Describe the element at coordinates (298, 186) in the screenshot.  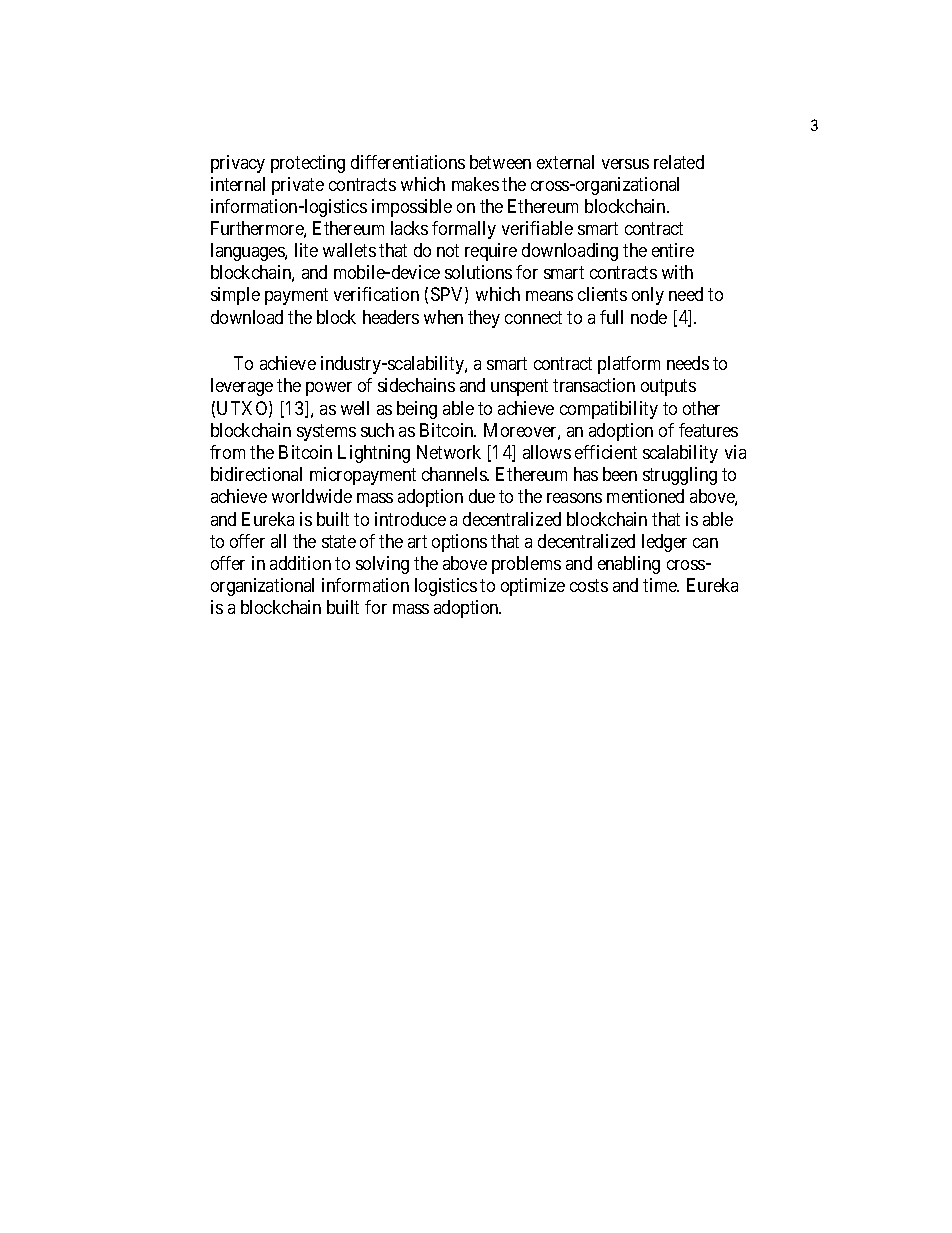
I see `private` at that location.
